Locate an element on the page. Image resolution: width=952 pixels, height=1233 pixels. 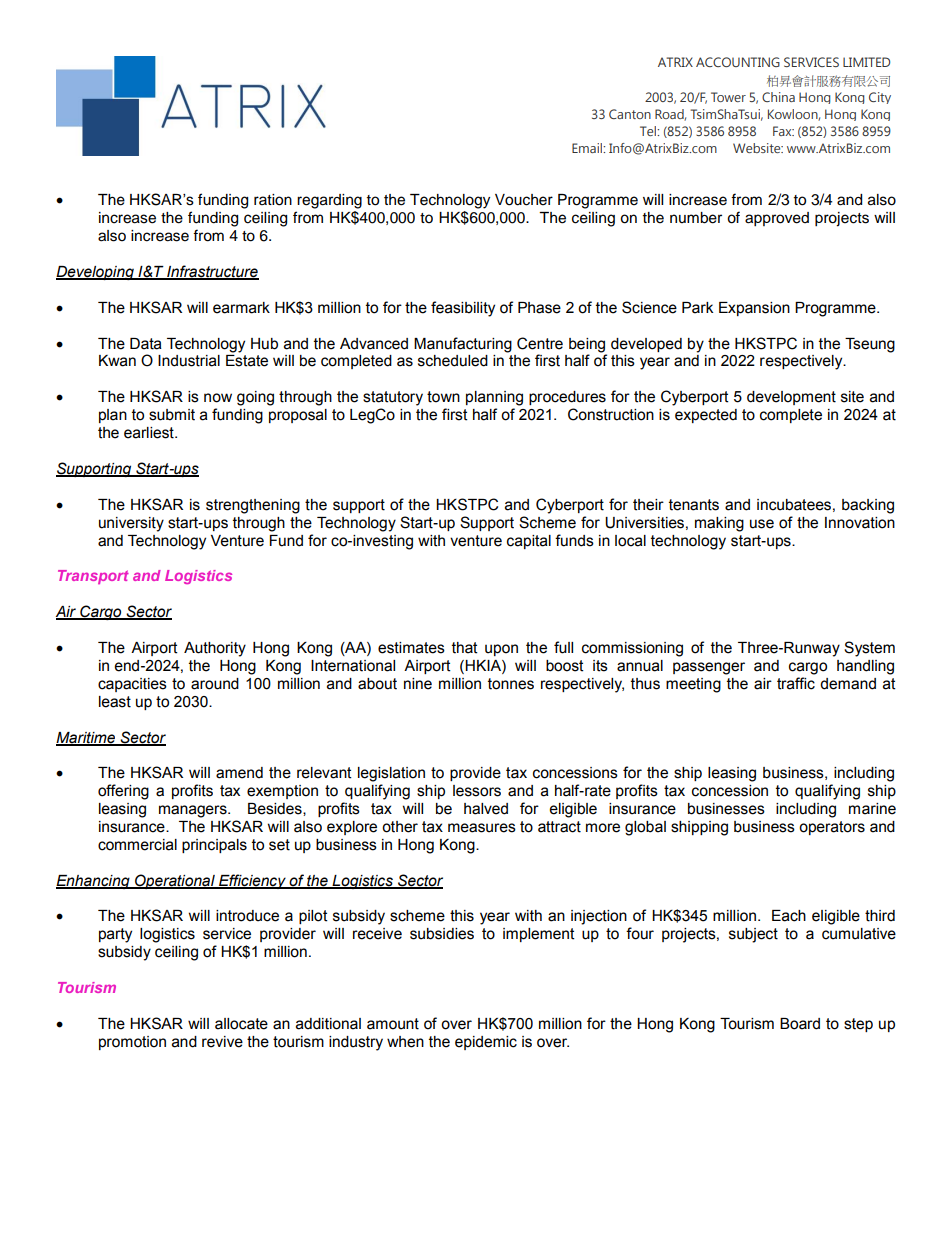
Email is located at coordinates (588, 148).
